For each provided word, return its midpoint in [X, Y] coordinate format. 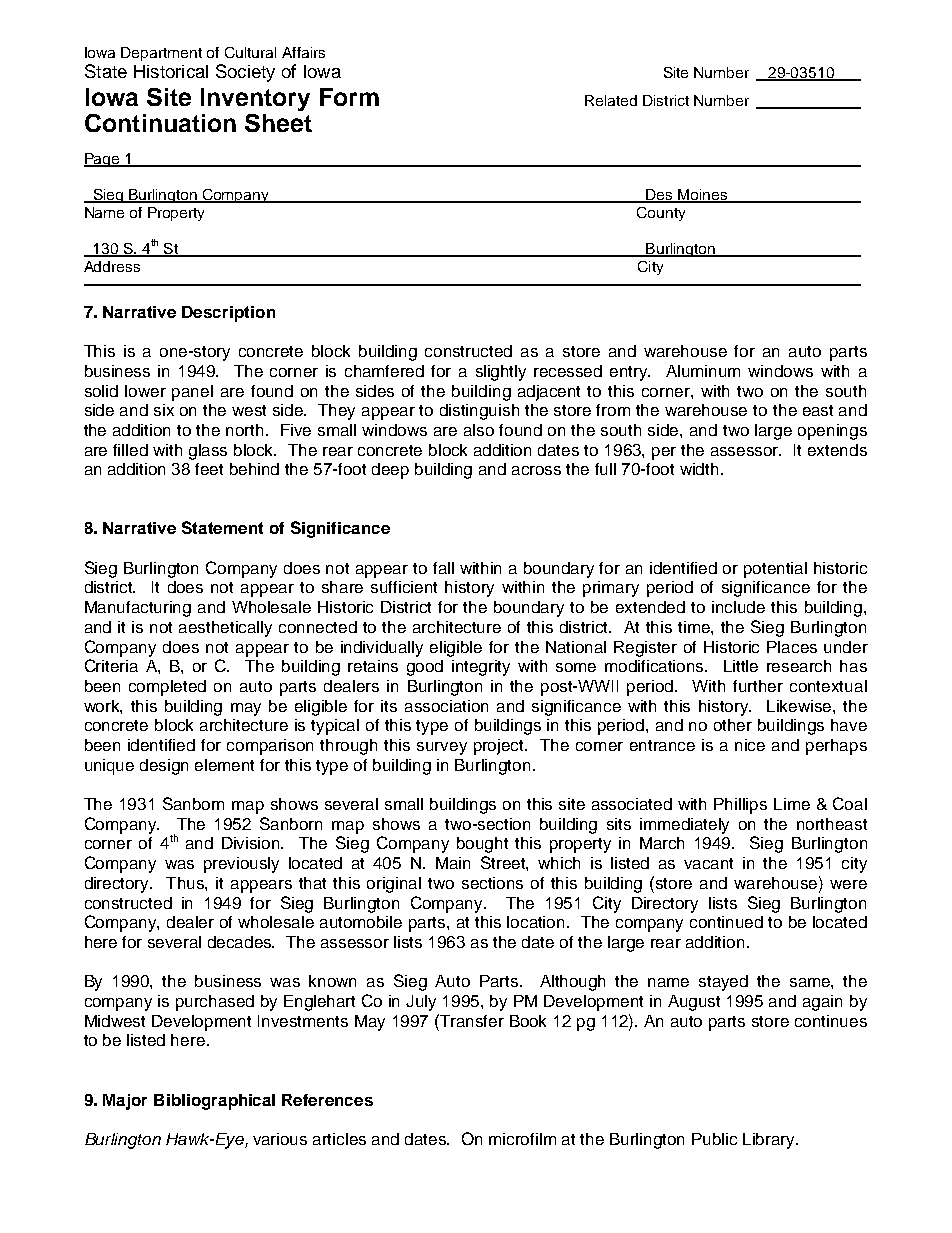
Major [125, 1102]
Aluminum [703, 371]
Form [349, 97]
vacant [708, 863]
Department [161, 54]
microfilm [522, 1139]
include [738, 607]
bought [482, 845]
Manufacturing [138, 609]
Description [228, 314]
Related [611, 100]
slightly [501, 373]
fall [443, 568]
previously [241, 865]
